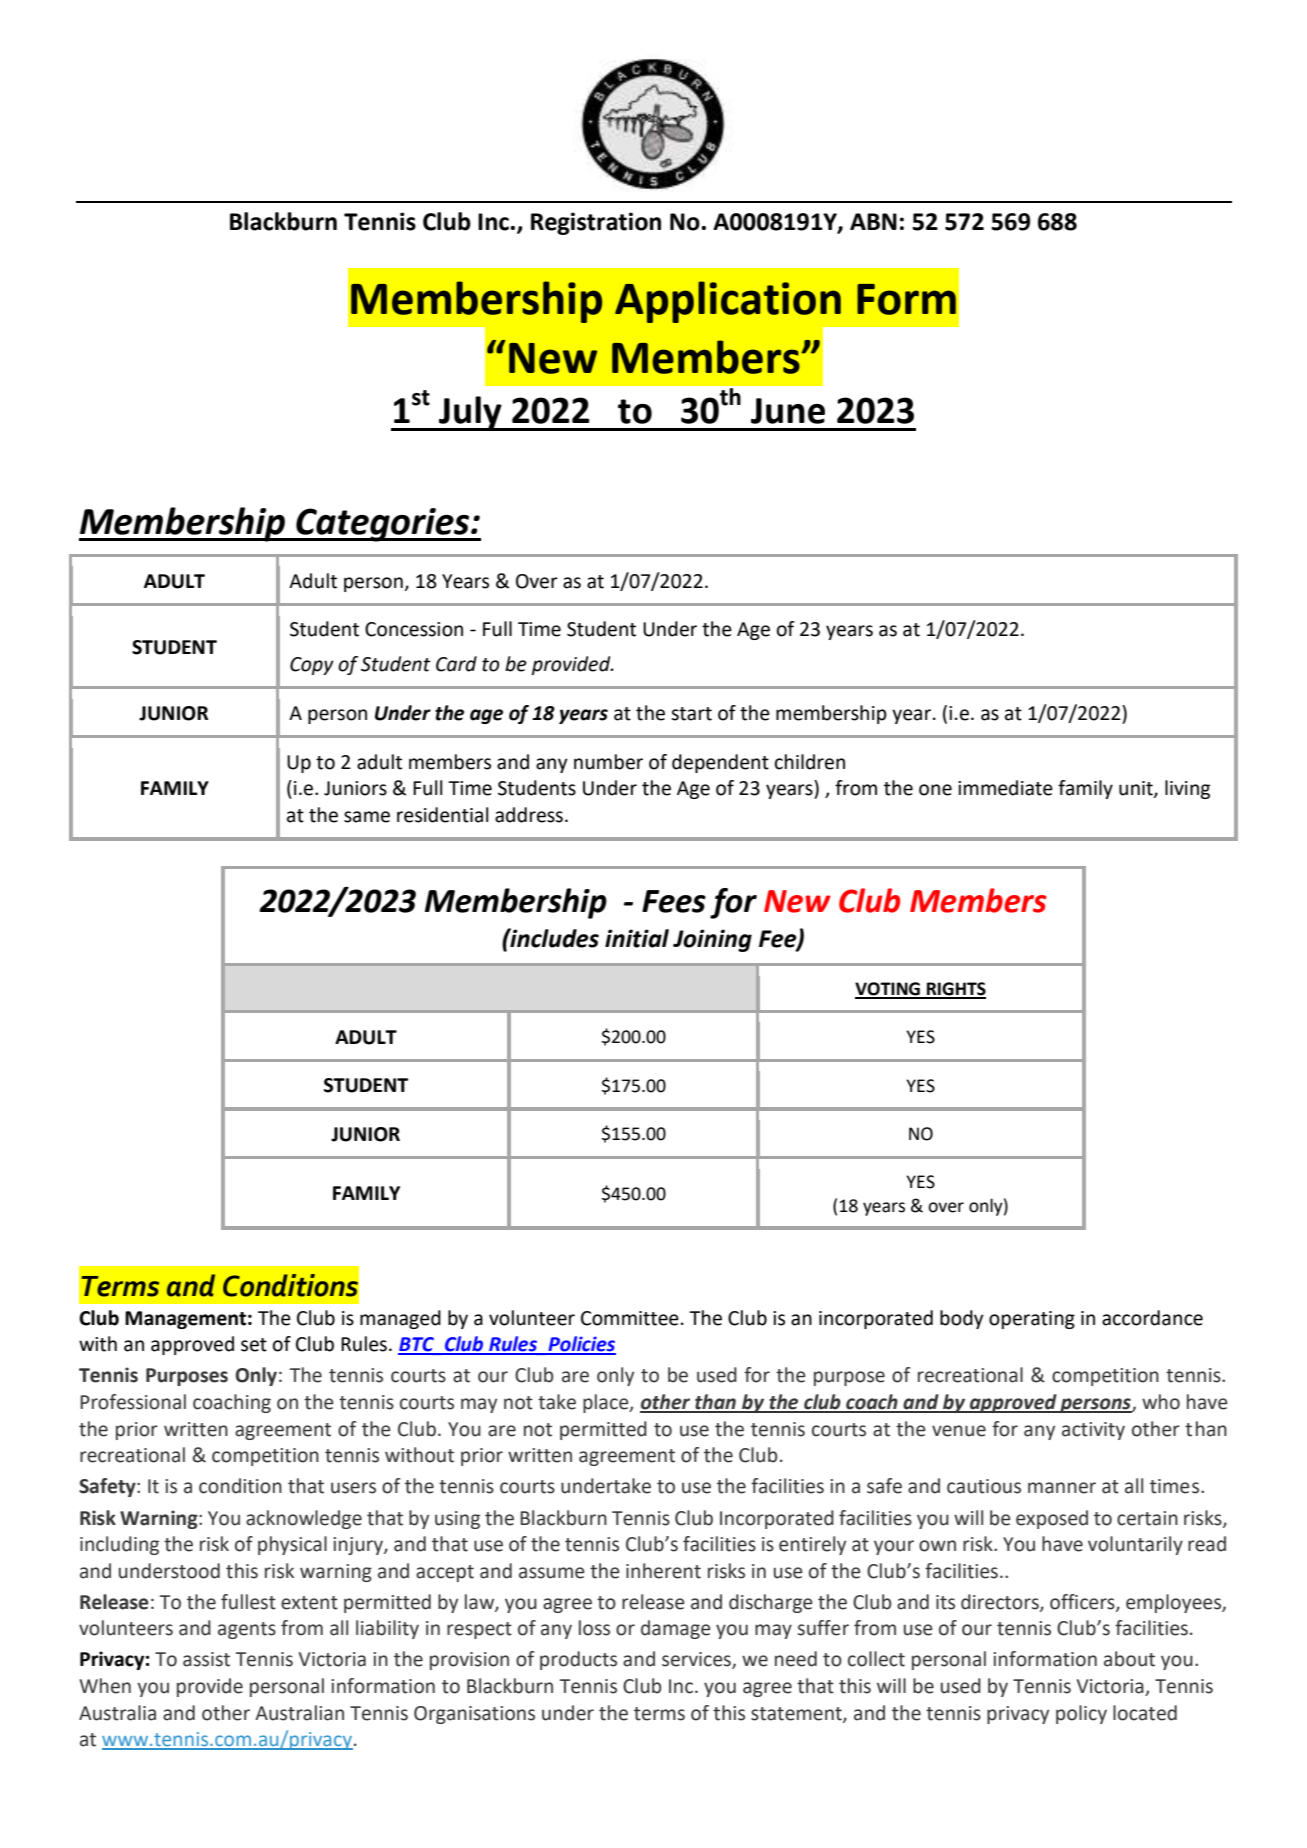 The image size is (1307, 1848). I want to click on immediate, so click(1005, 788).
